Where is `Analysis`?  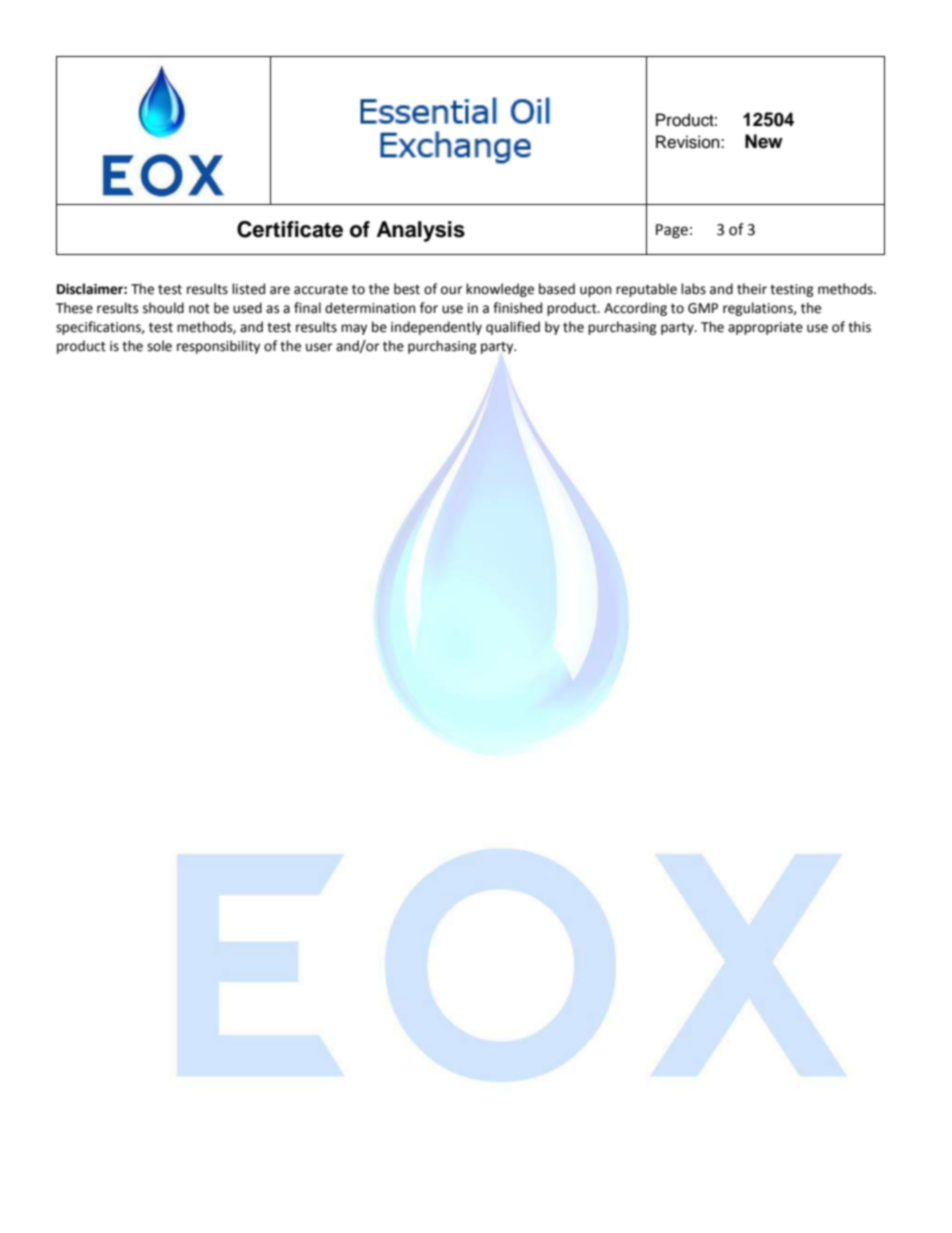 Analysis is located at coordinates (421, 231).
